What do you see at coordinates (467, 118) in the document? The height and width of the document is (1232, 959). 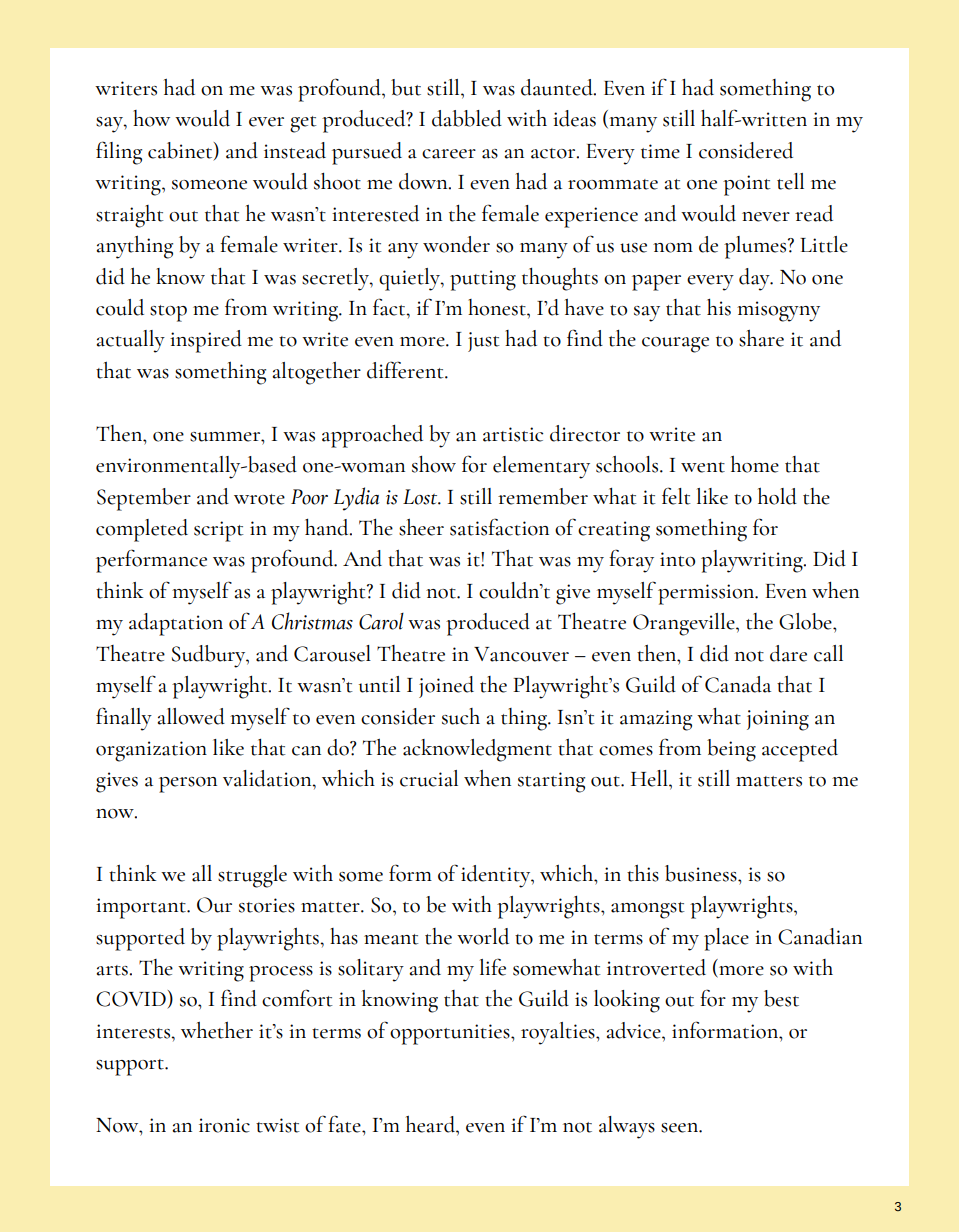 I see `dabbled` at bounding box center [467, 118].
